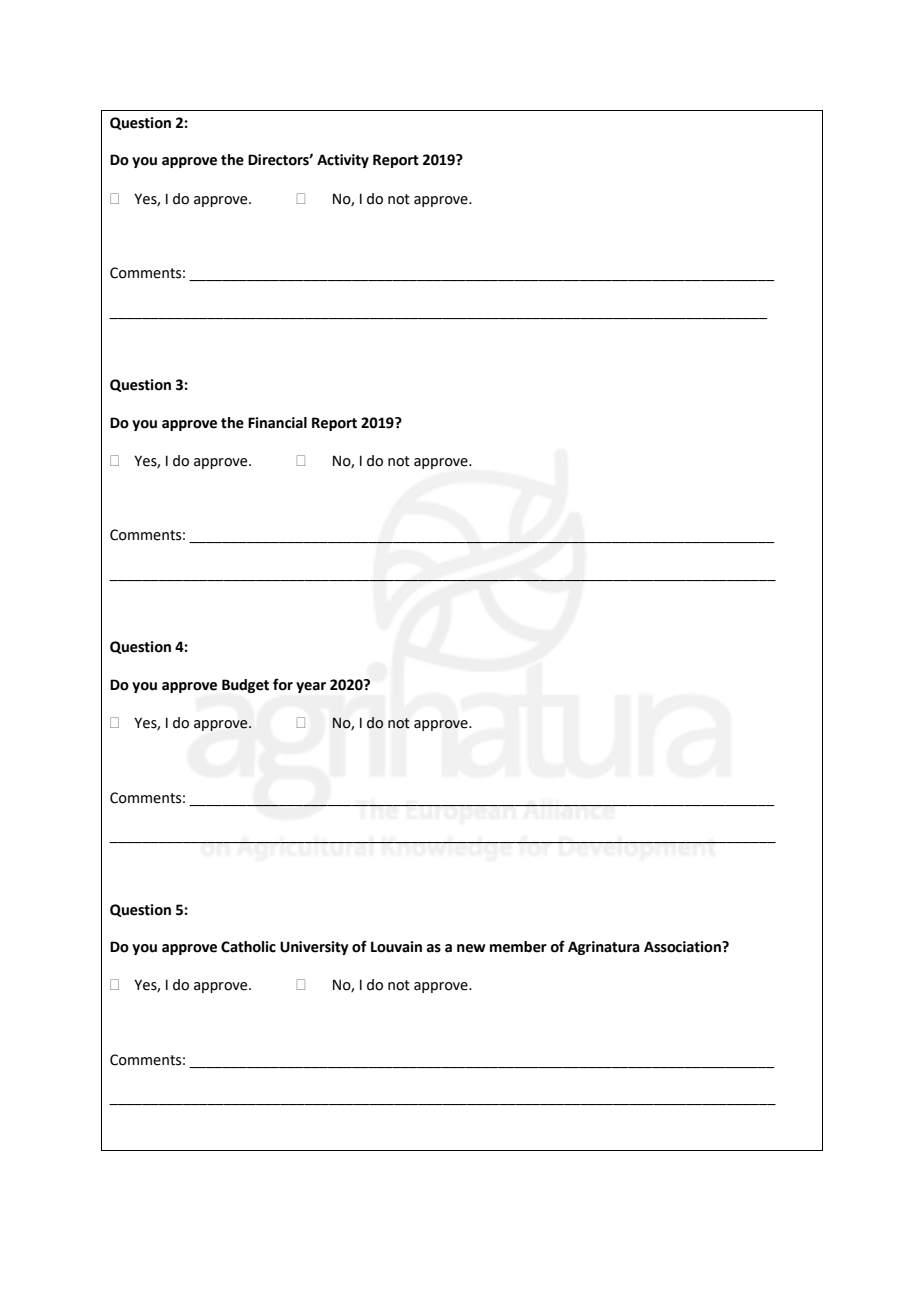 The width and height of the image is (924, 1308). I want to click on new, so click(471, 948).
